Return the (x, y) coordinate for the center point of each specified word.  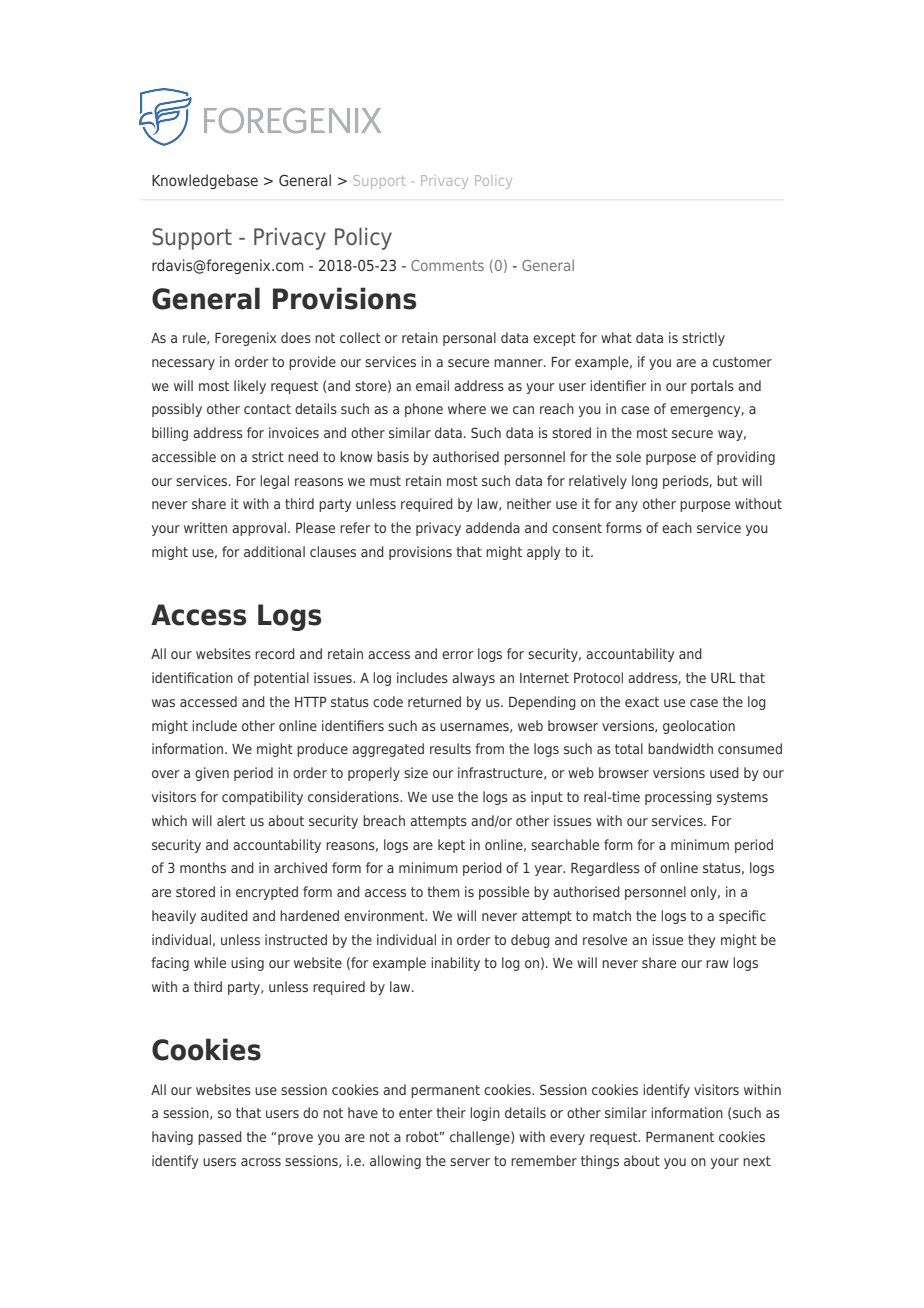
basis (393, 456)
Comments (447, 265)
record (275, 653)
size (416, 772)
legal (274, 482)
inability (455, 964)
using (247, 964)
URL (723, 678)
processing (678, 798)
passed (220, 1138)
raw (717, 964)
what (616, 337)
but (727, 480)
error (457, 655)
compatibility (262, 798)
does (296, 337)
